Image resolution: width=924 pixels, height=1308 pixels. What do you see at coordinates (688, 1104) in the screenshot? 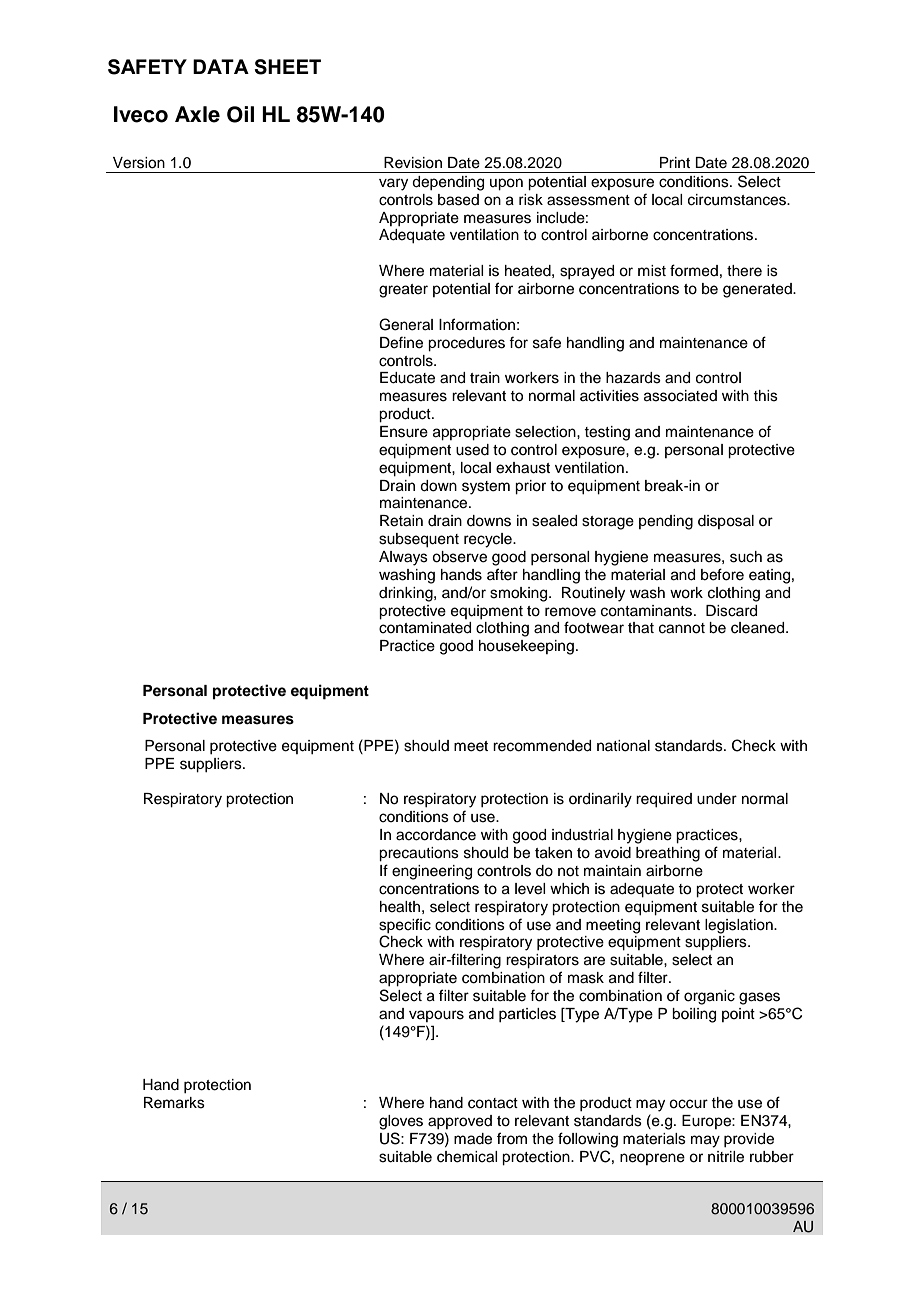
I see `occur` at bounding box center [688, 1104].
